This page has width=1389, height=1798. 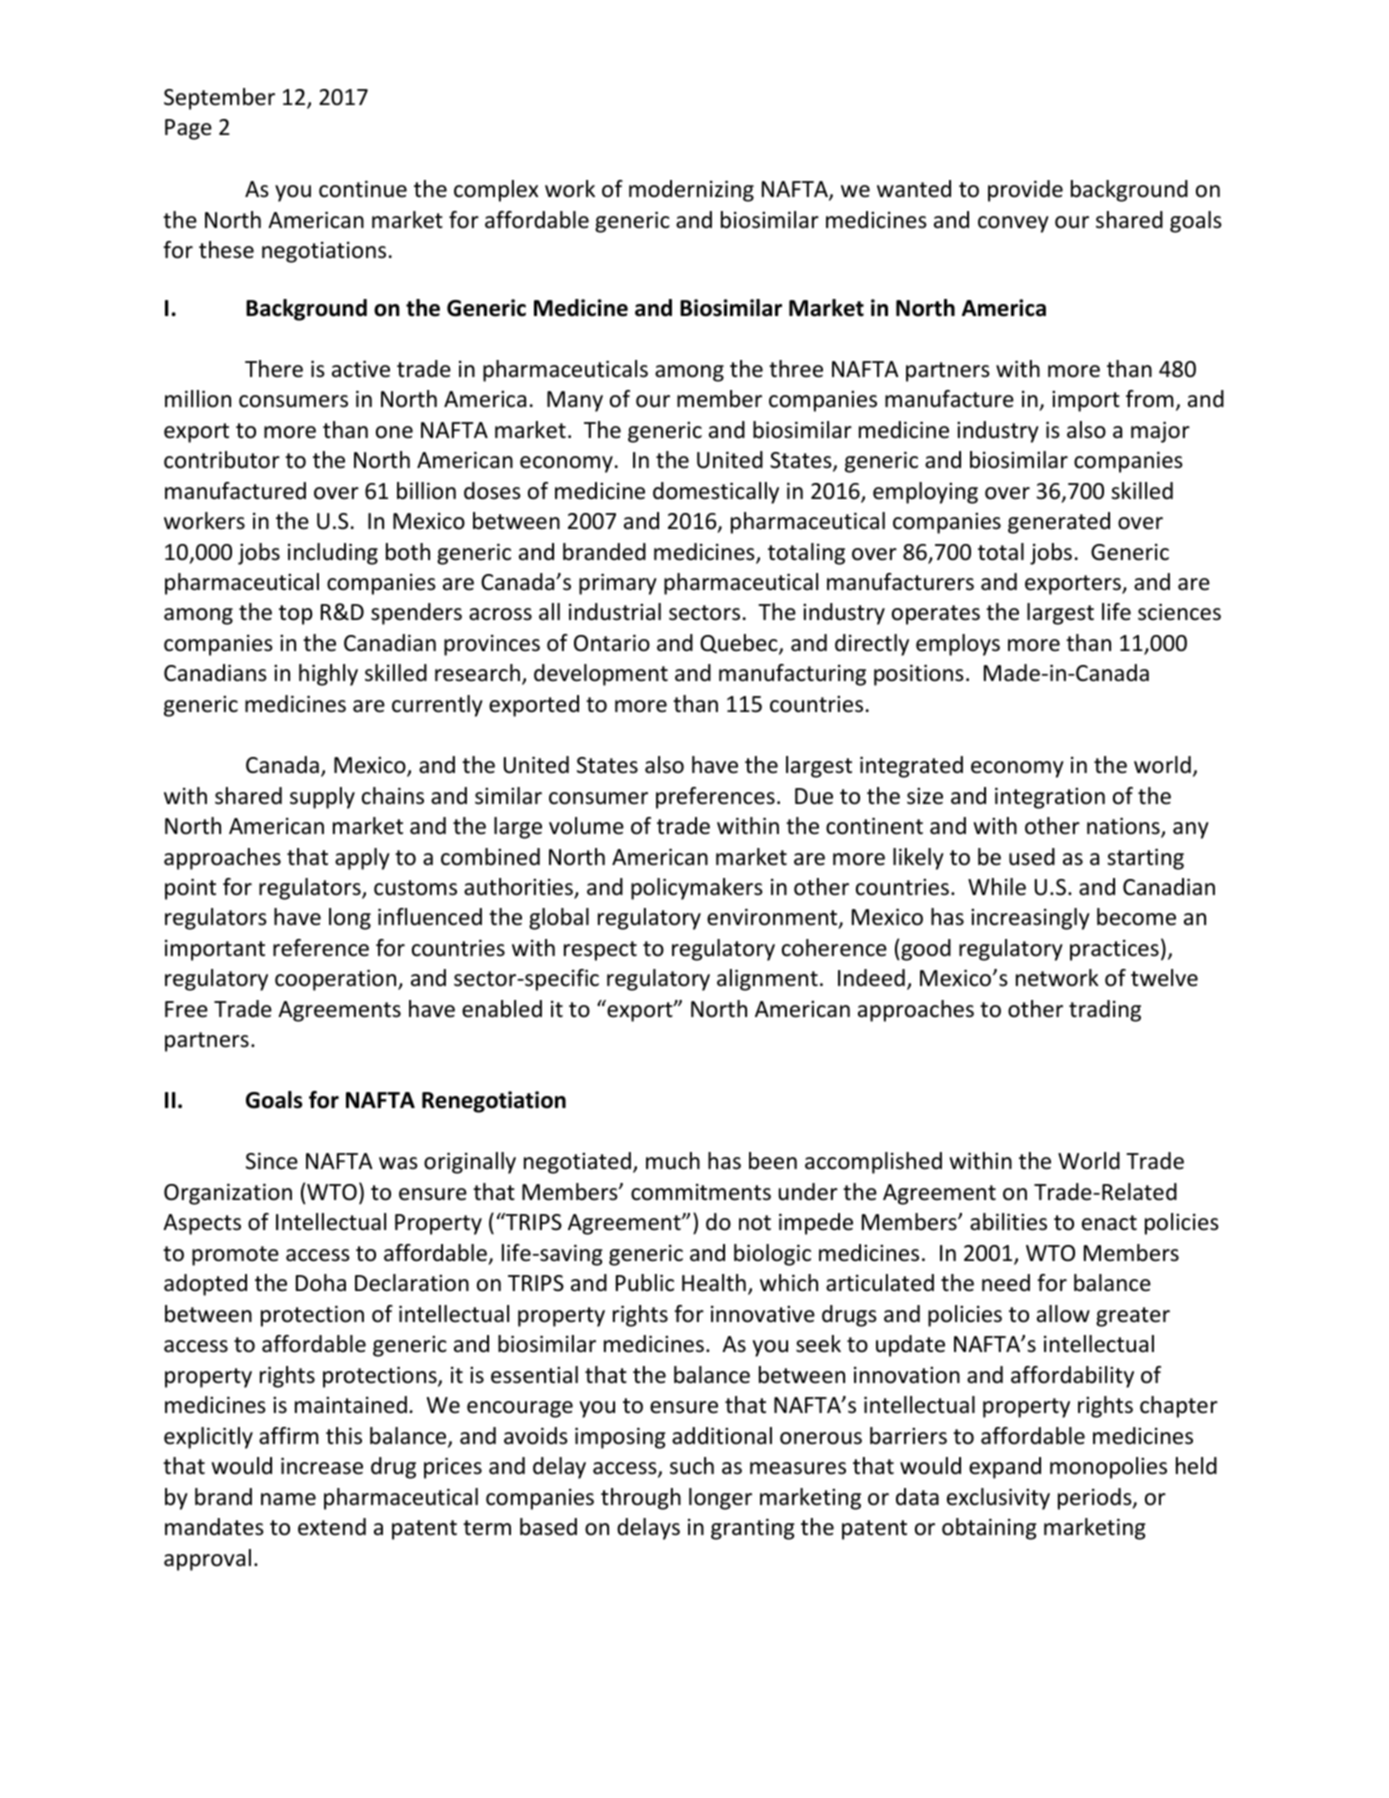 What do you see at coordinates (618, 584) in the page?
I see `primary` at bounding box center [618, 584].
